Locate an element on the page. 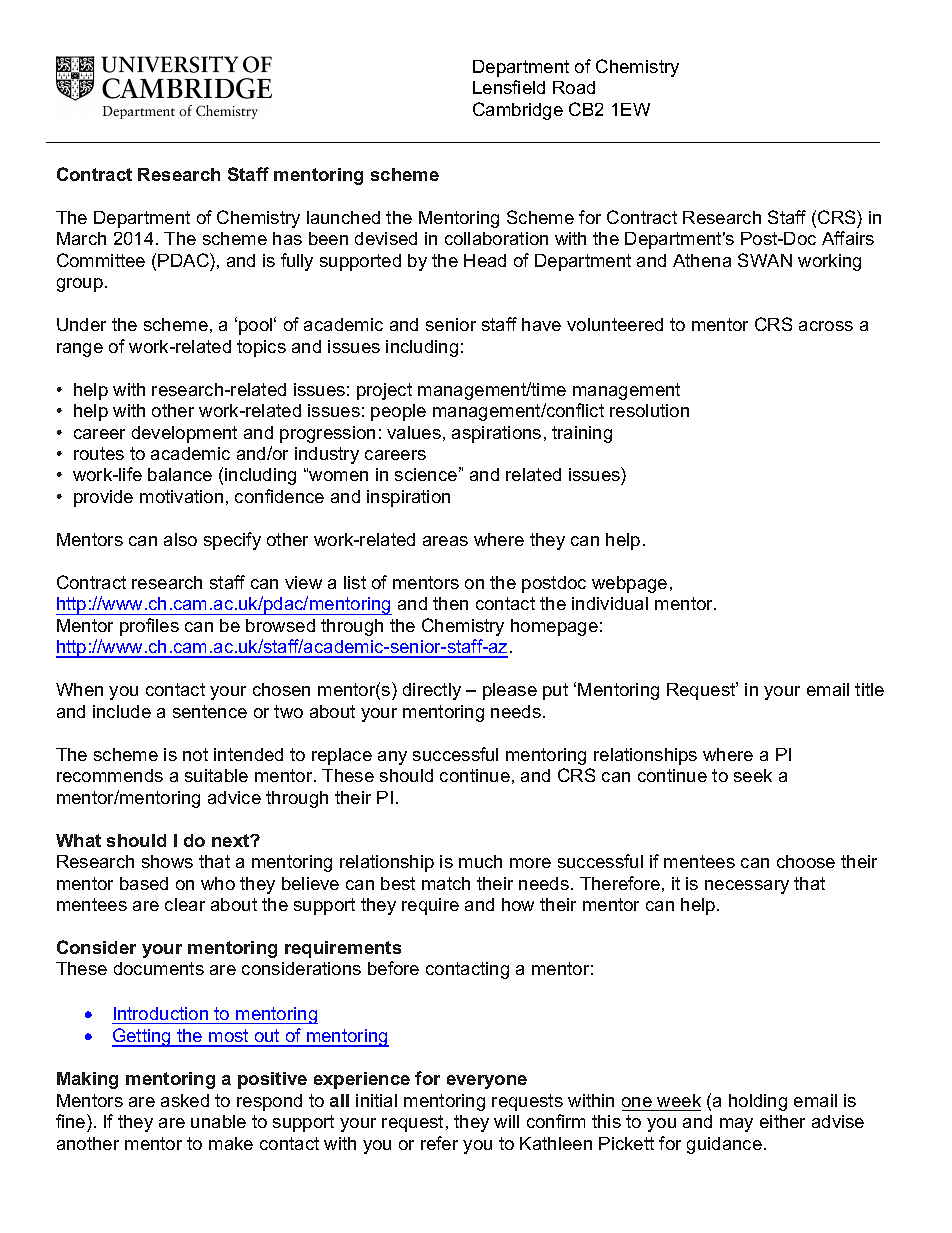 This page has width=952, height=1233. range is located at coordinates (80, 350).
